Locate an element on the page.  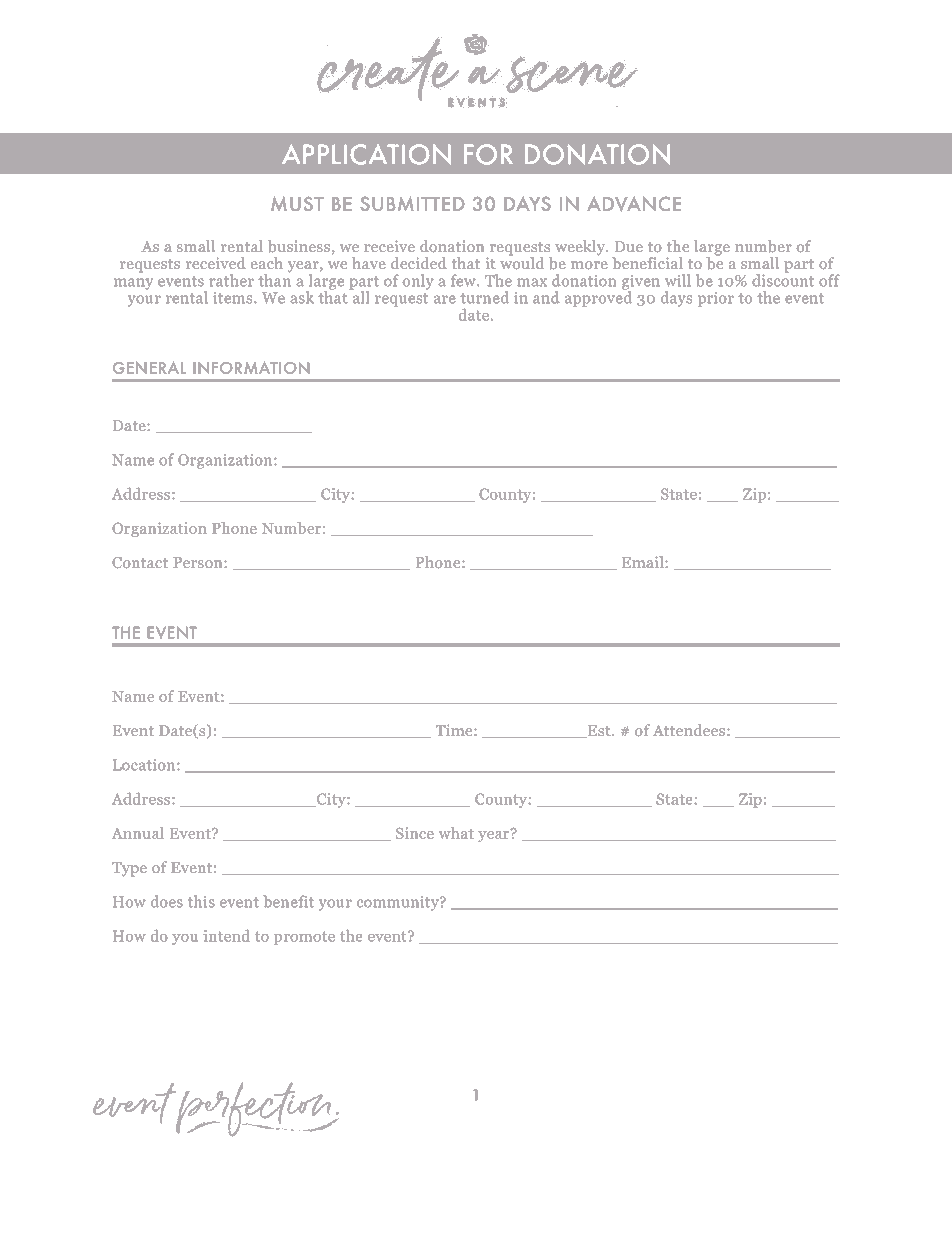
each is located at coordinates (267, 263).
